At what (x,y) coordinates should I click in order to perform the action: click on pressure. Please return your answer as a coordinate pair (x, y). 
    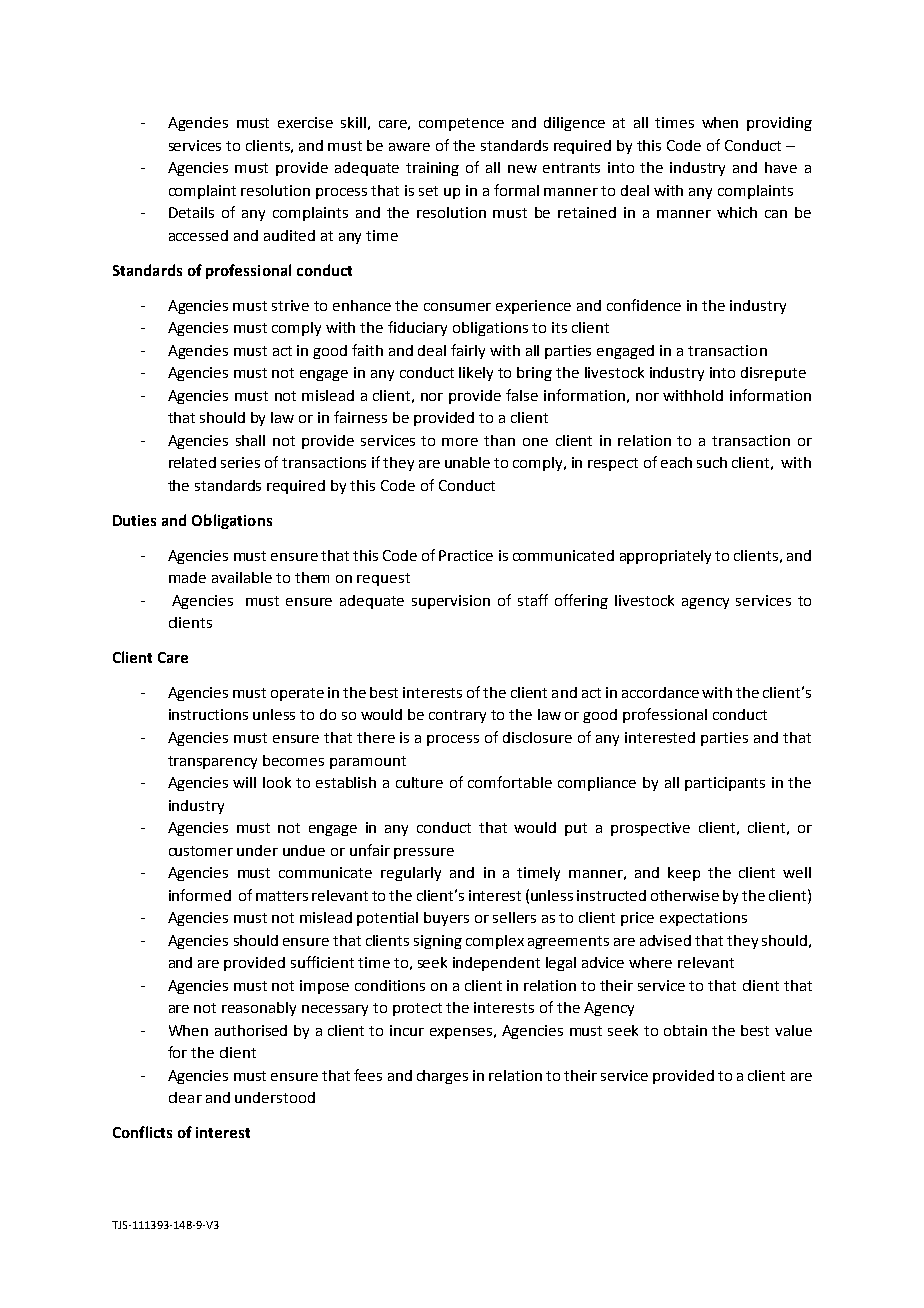
    Looking at the image, I should click on (424, 853).
